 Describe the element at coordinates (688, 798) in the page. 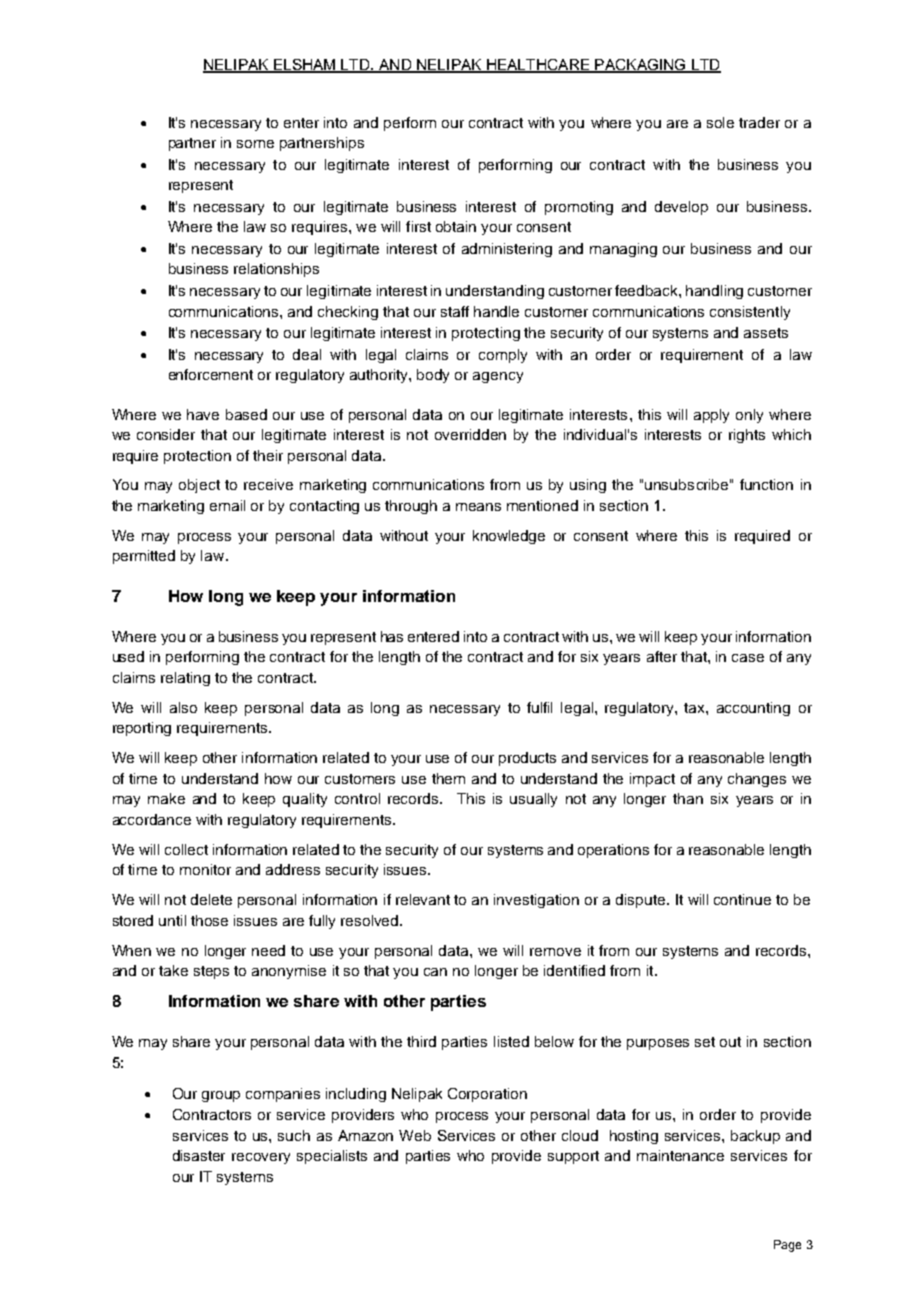

I see `than` at that location.
